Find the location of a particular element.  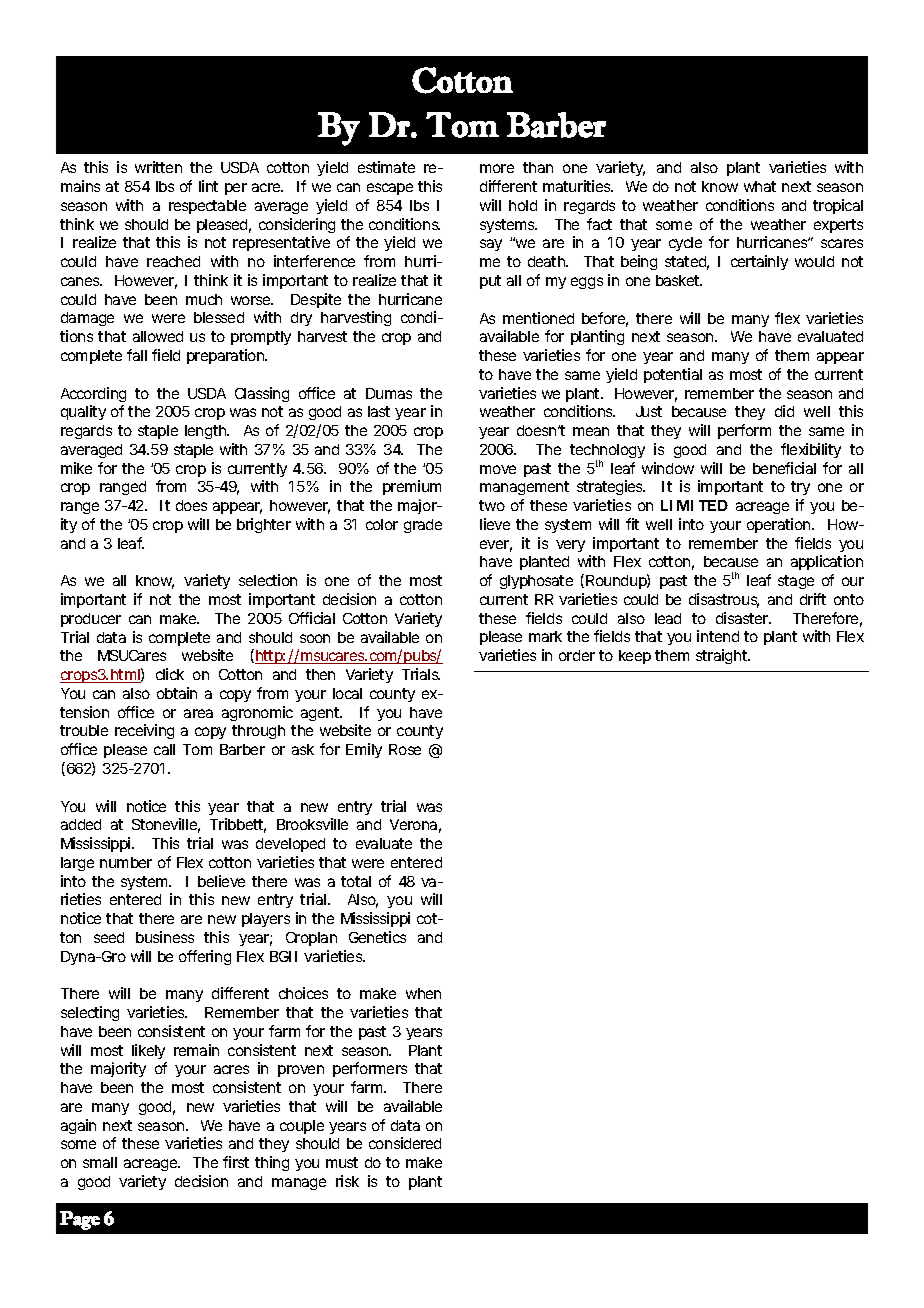

total is located at coordinates (356, 881).
